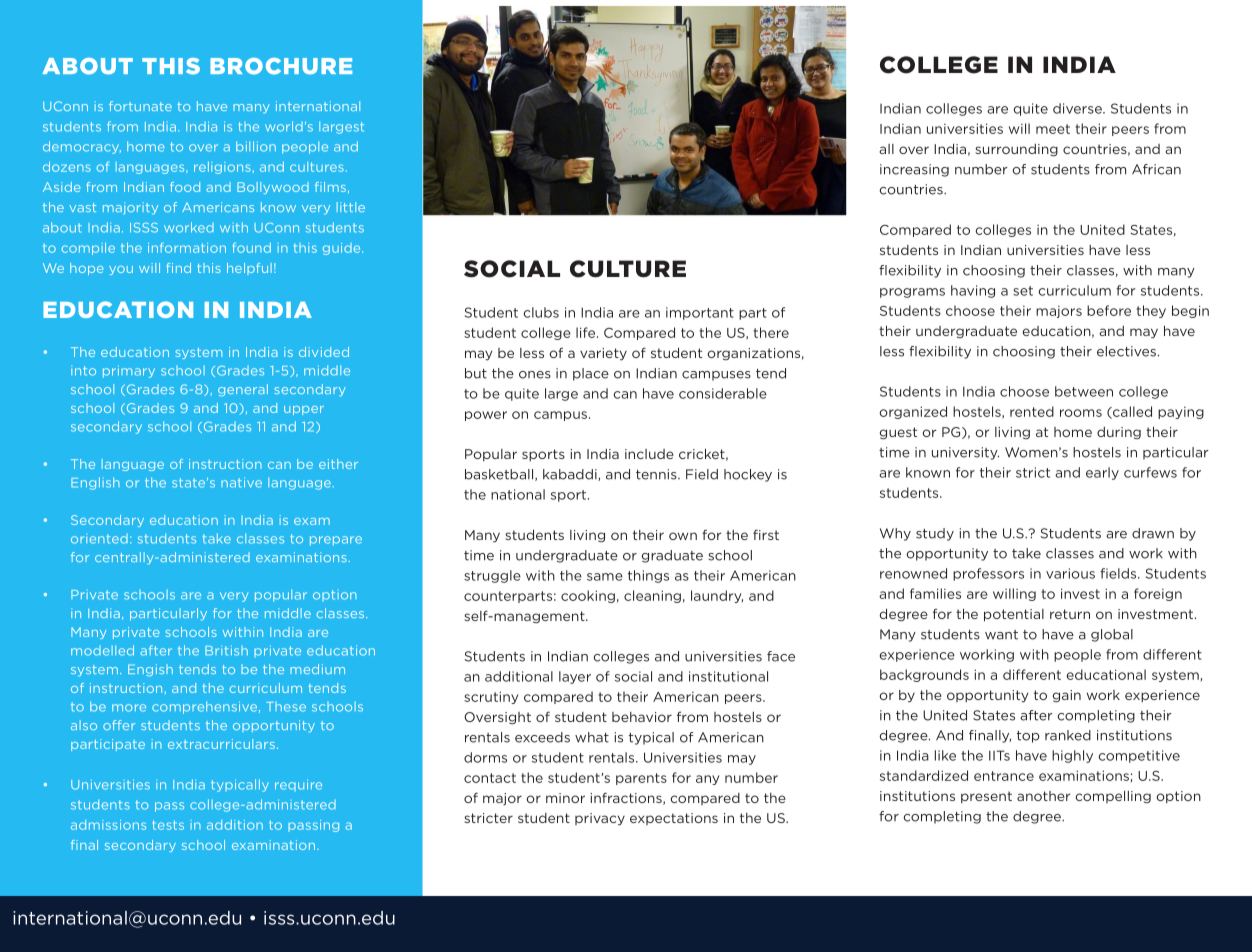 The width and height of the screenshot is (1252, 952). What do you see at coordinates (168, 825) in the screenshot?
I see `tests` at bounding box center [168, 825].
